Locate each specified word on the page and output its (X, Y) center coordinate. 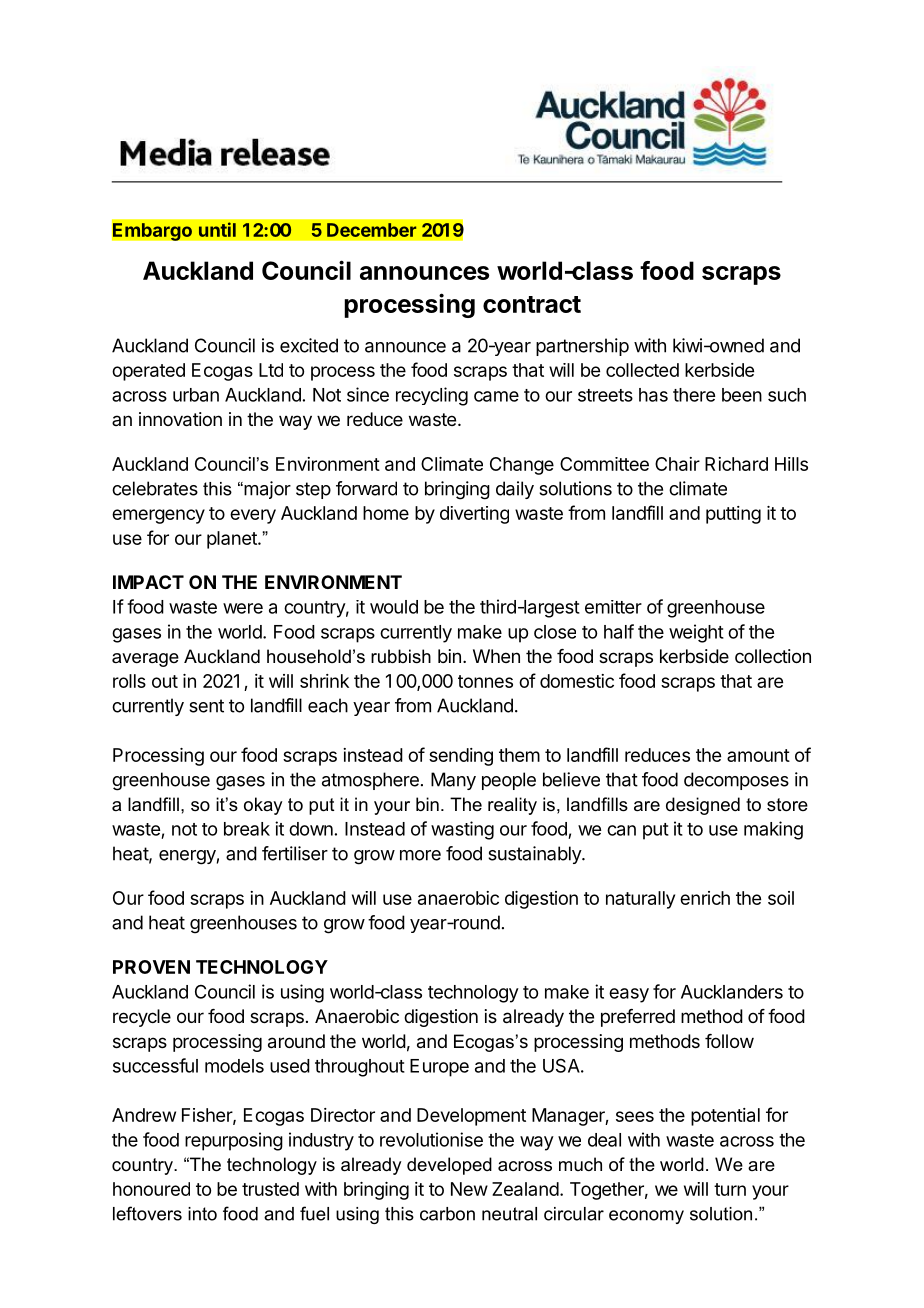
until (217, 229)
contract (532, 304)
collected (642, 370)
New (469, 1189)
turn (730, 1189)
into (202, 1214)
